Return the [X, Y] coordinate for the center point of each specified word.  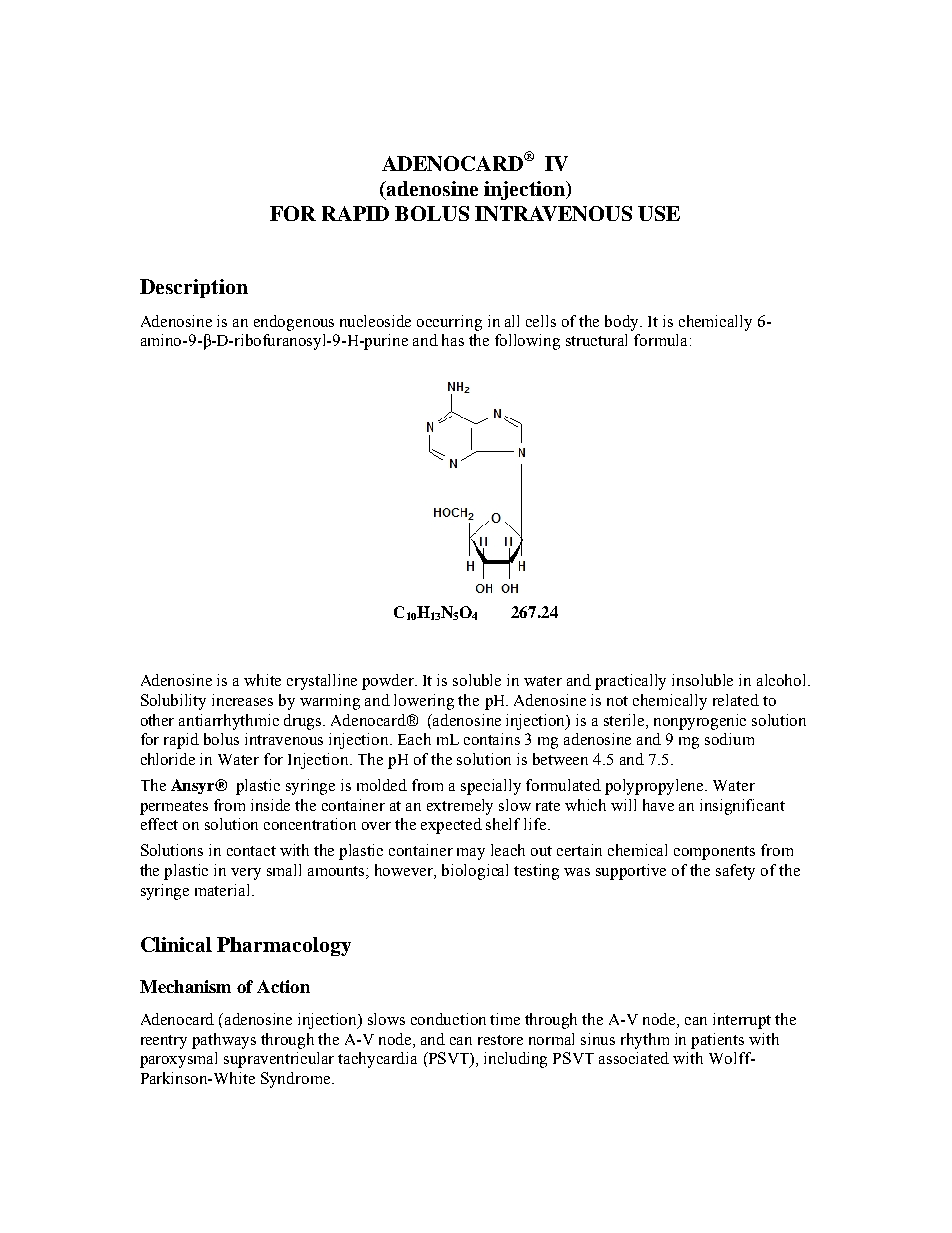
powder [389, 682]
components [714, 853]
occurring [449, 323]
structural [596, 340]
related [736, 700]
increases [242, 700]
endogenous [294, 323]
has [453, 340]
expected [451, 826]
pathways [224, 1041]
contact [251, 851]
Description [194, 288]
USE [659, 213]
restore [500, 1040]
